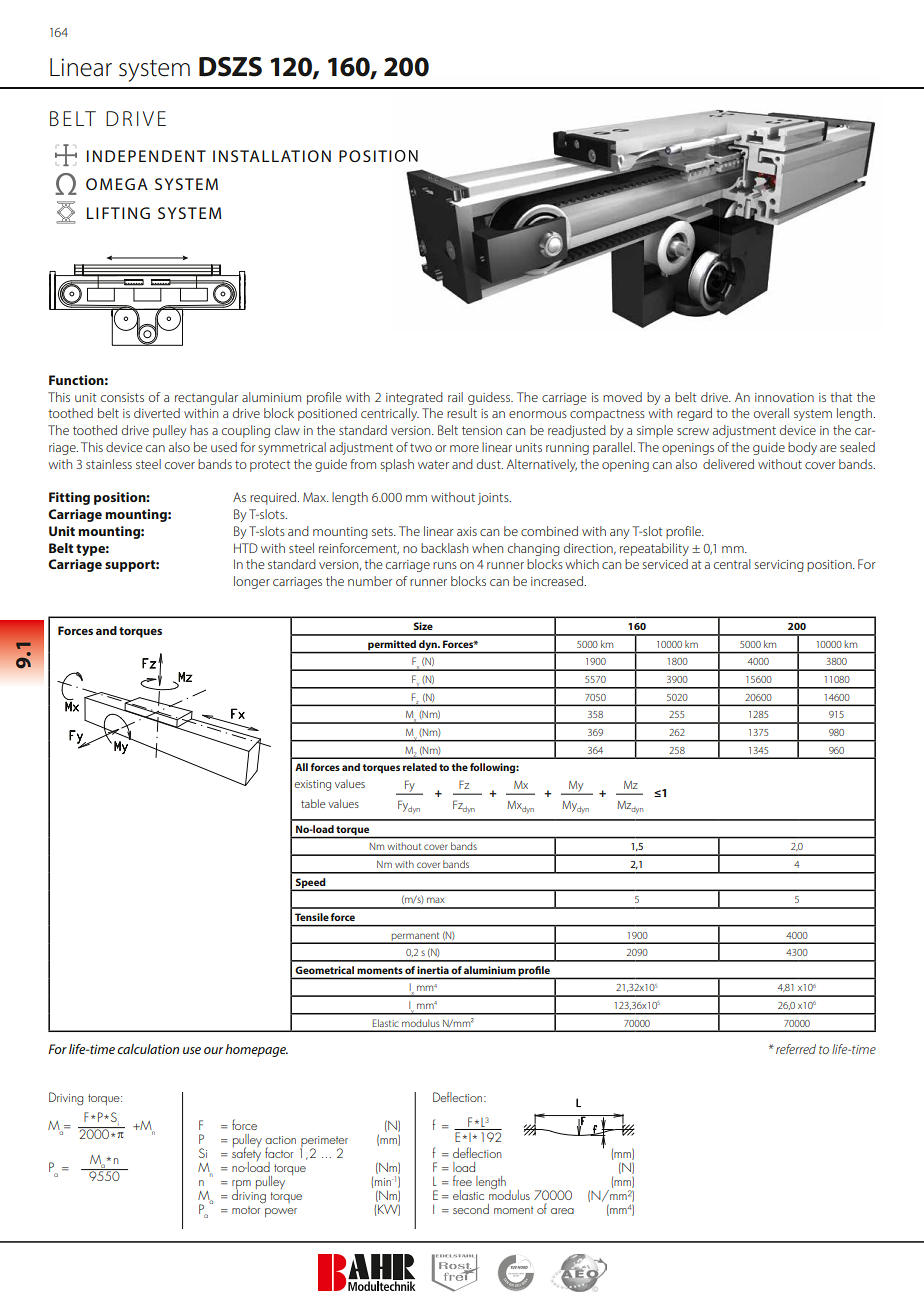 This page has height=1308, width=924. What do you see at coordinates (416, 937) in the page?
I see `permanent` at bounding box center [416, 937].
